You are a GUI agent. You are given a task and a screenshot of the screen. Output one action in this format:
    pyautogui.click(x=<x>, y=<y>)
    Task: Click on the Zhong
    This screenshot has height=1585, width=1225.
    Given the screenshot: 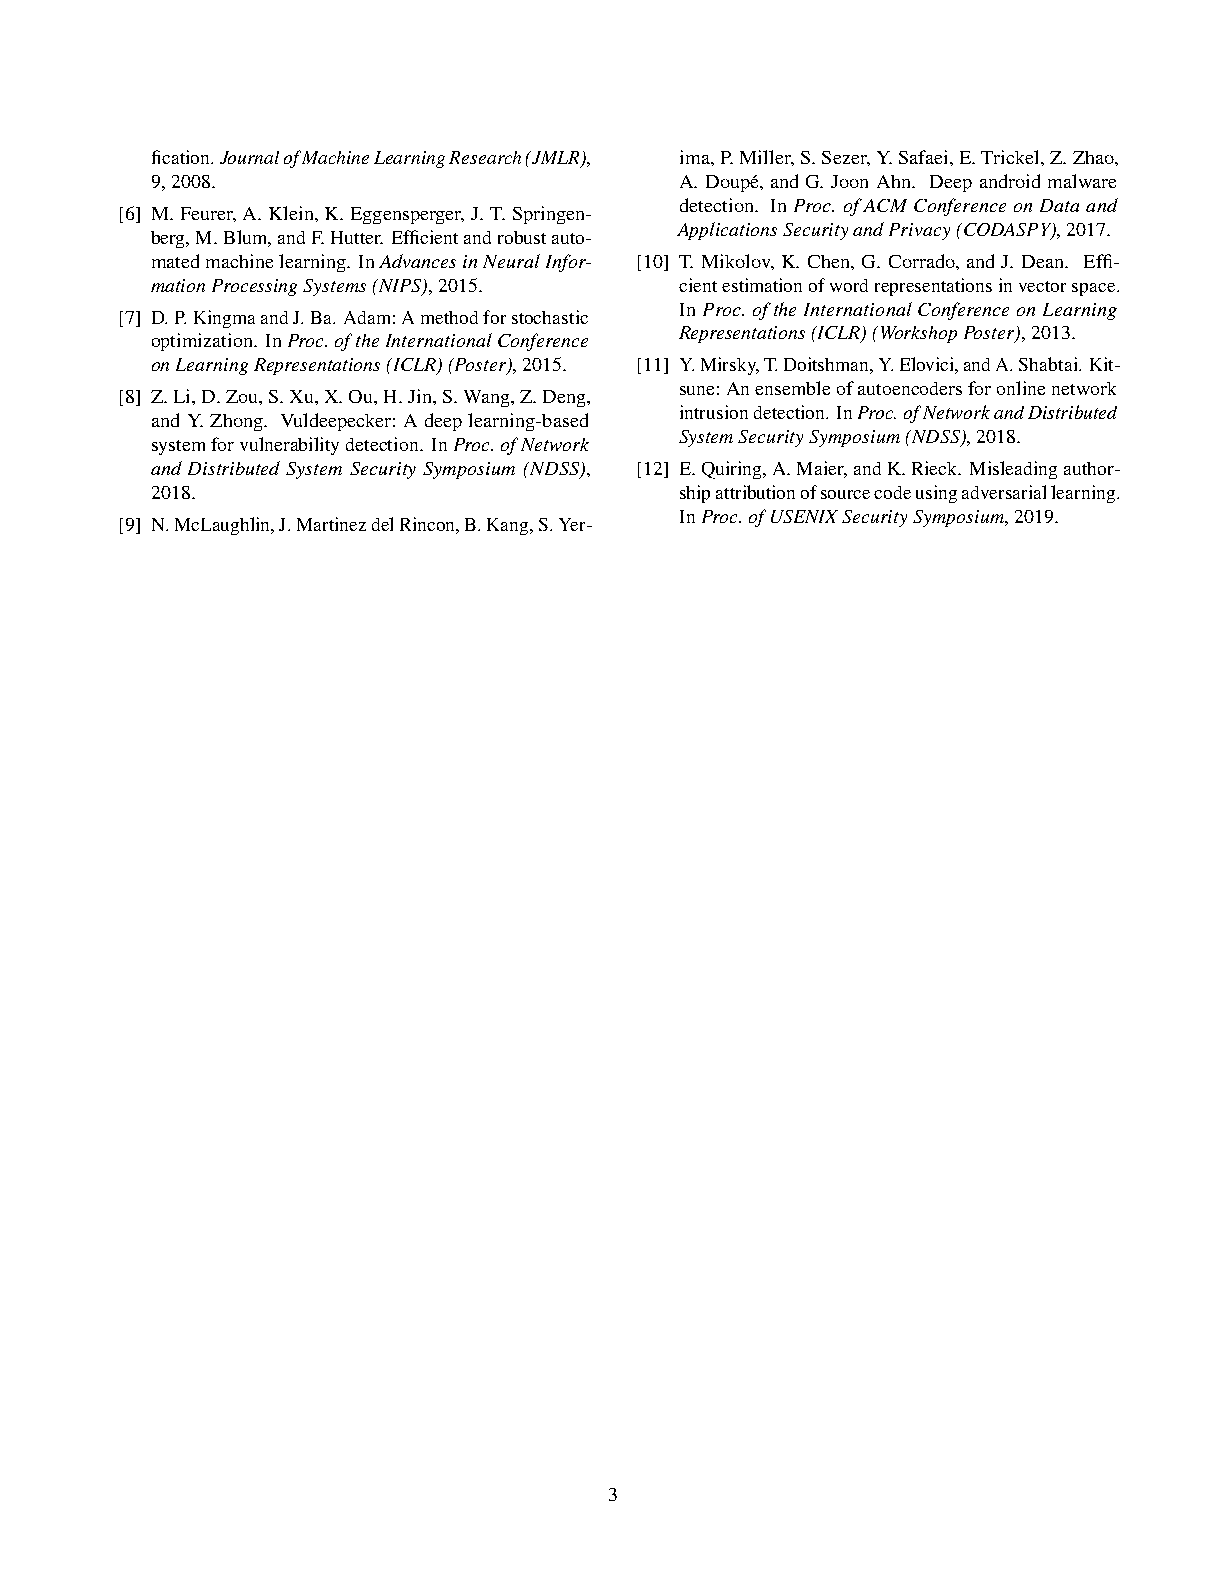 What is the action you would take?
    pyautogui.click(x=237, y=422)
